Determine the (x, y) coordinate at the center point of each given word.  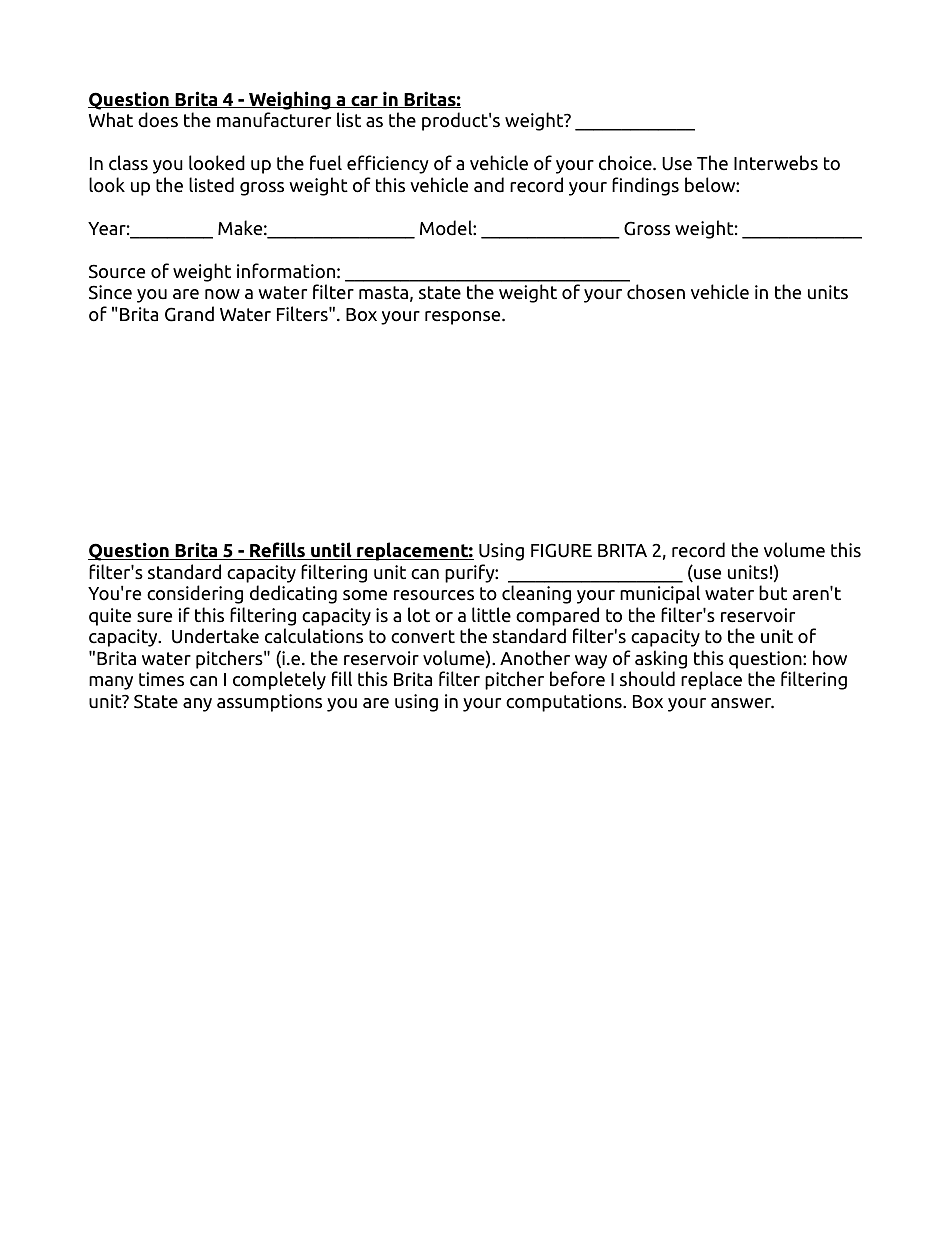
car (364, 102)
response (464, 318)
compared (557, 616)
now (222, 294)
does (158, 120)
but (773, 593)
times (161, 679)
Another (535, 658)
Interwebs (776, 163)
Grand (189, 314)
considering (195, 594)
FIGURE (561, 550)
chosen (656, 292)
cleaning (536, 594)
